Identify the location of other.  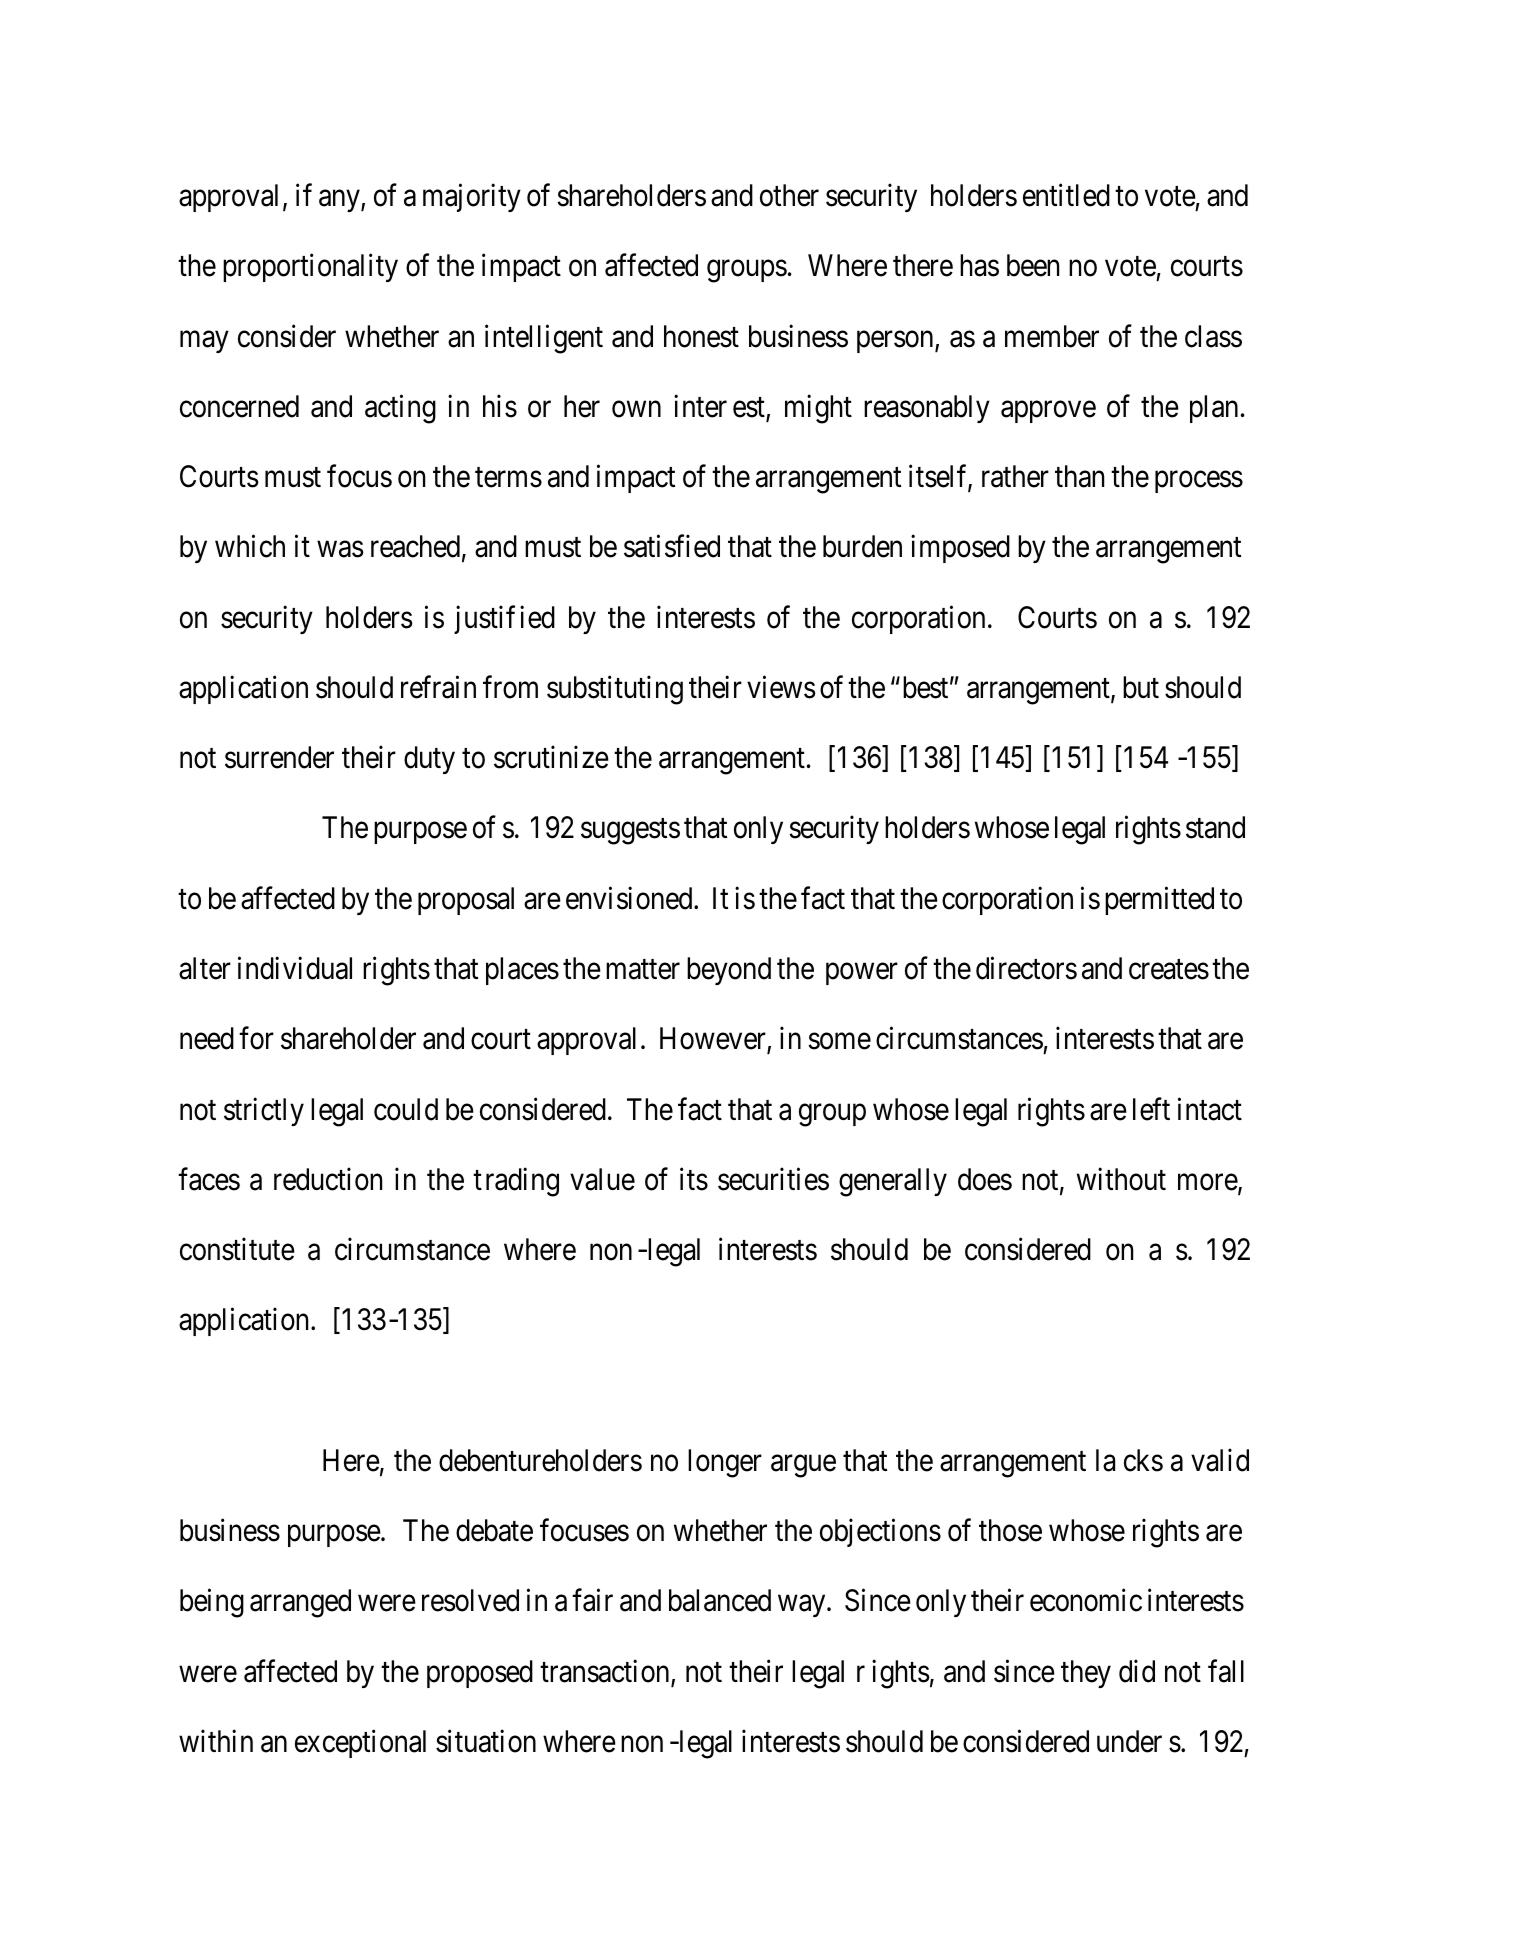
(789, 195).
